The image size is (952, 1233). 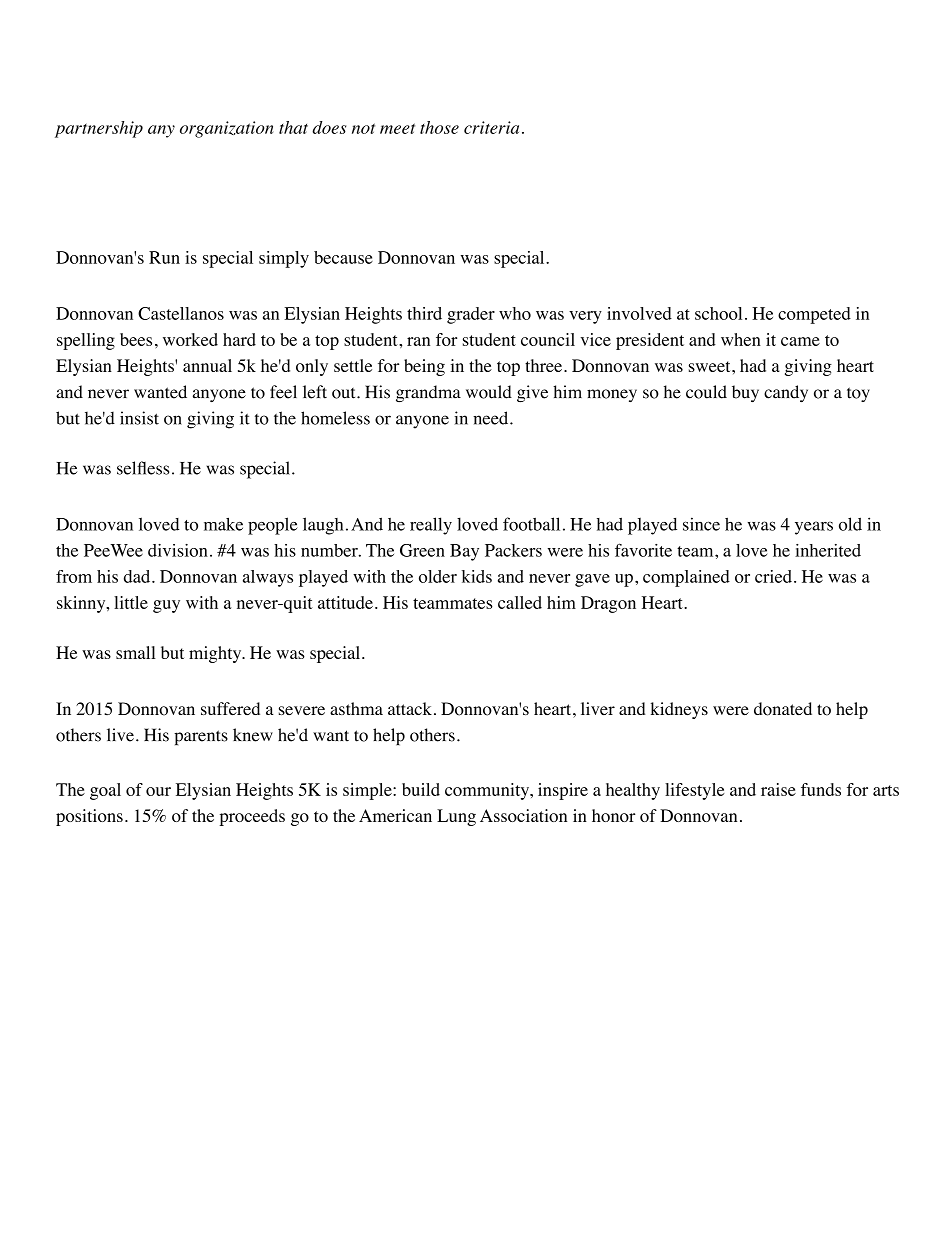 I want to click on criteria, so click(x=491, y=127).
